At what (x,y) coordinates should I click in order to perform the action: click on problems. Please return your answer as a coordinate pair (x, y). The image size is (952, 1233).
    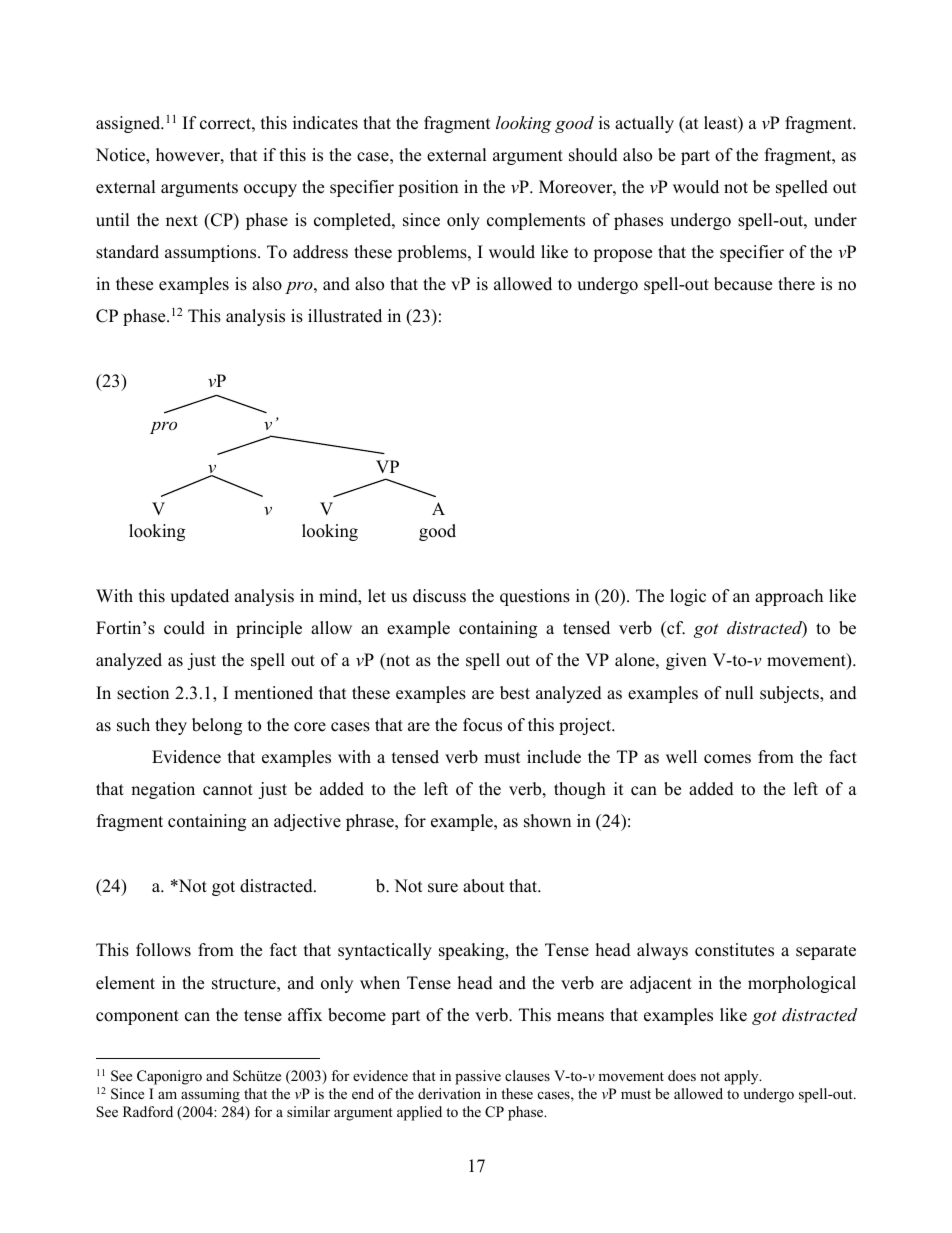
    Looking at the image, I should click on (433, 253).
